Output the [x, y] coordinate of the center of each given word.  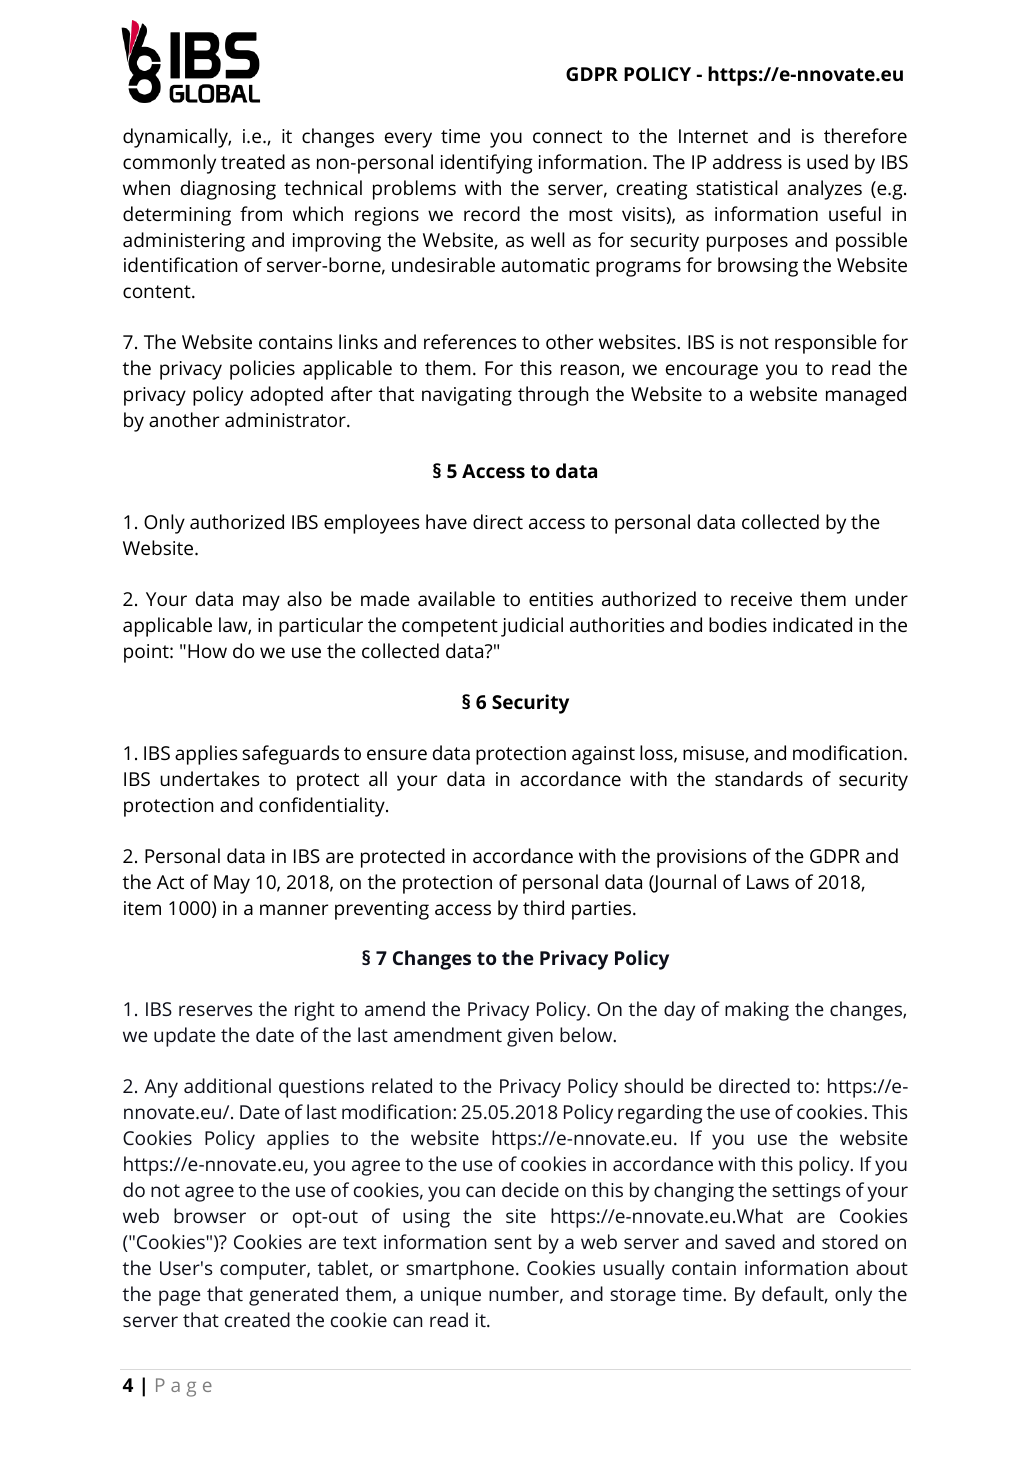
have [446, 521]
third [543, 907]
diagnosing [228, 190]
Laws [768, 882]
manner [294, 909]
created [257, 1319]
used [827, 161]
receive [761, 599]
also [304, 598]
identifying [487, 164]
